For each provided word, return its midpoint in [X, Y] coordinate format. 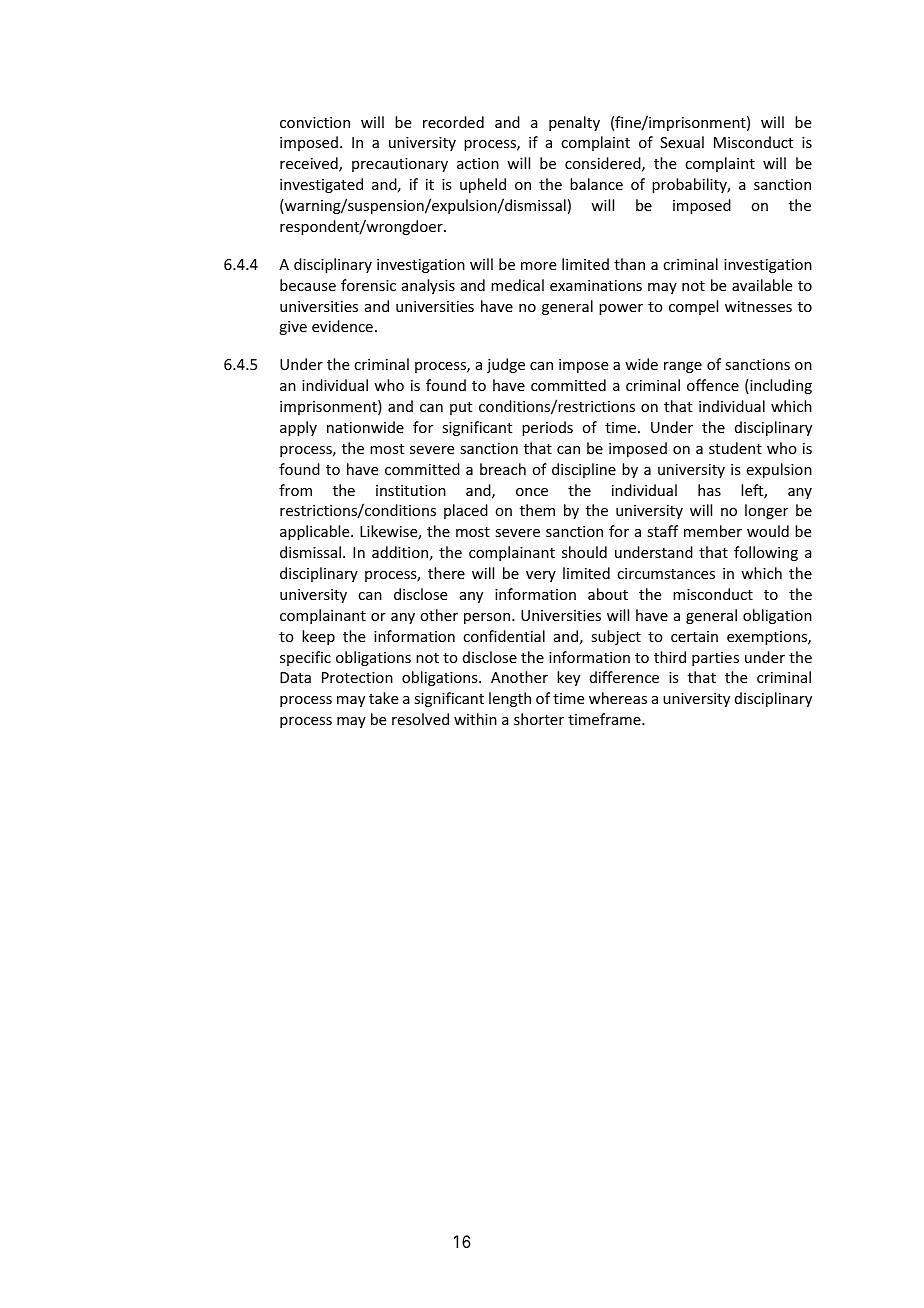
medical [517, 285]
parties [715, 659]
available [762, 285]
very [541, 576]
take [383, 698]
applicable [316, 532]
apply [298, 428]
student [735, 448]
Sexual [682, 142]
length [510, 699]
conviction [315, 122]
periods [547, 428]
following [766, 553]
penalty [574, 123]
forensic [368, 285]
